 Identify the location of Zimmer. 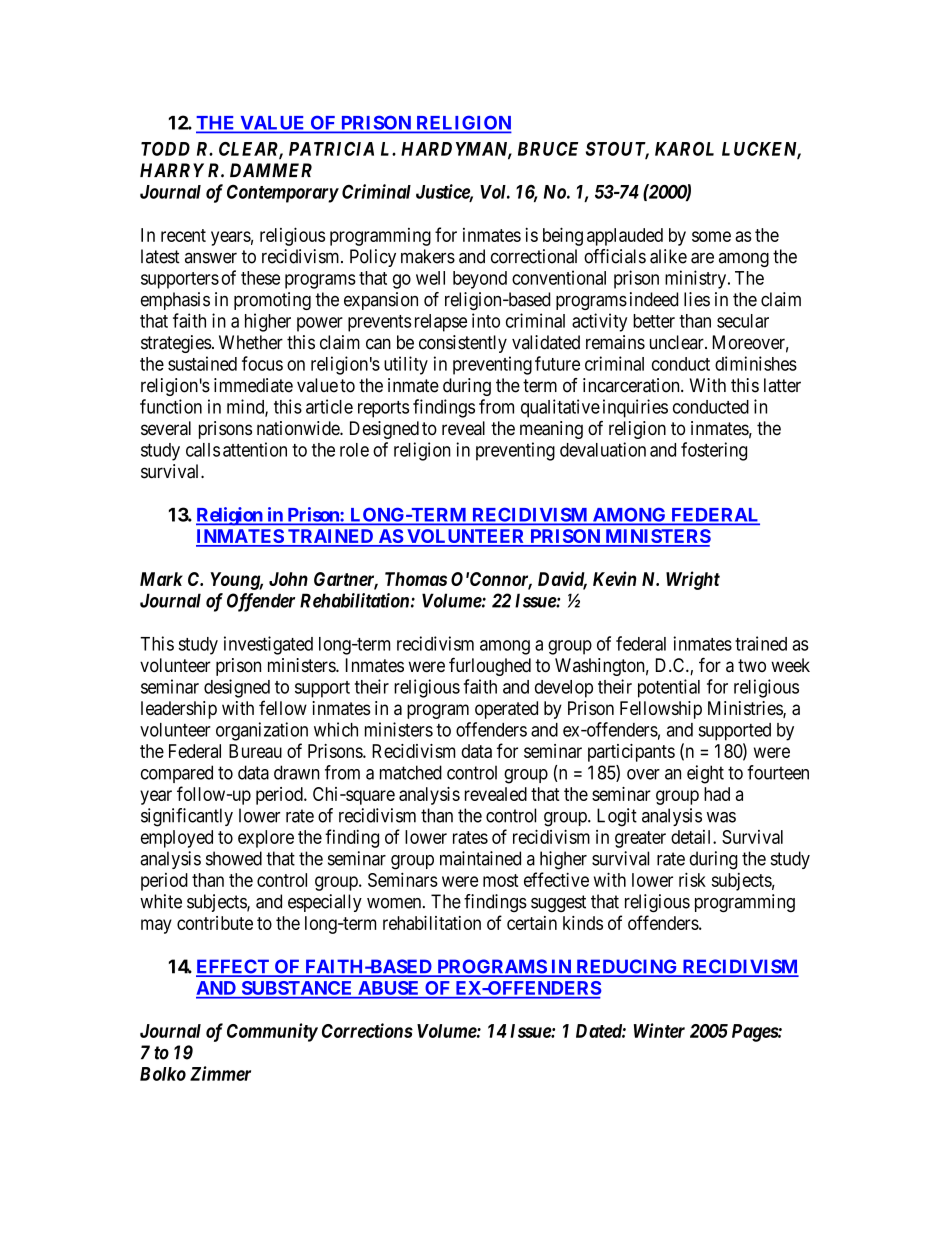
(220, 1073).
